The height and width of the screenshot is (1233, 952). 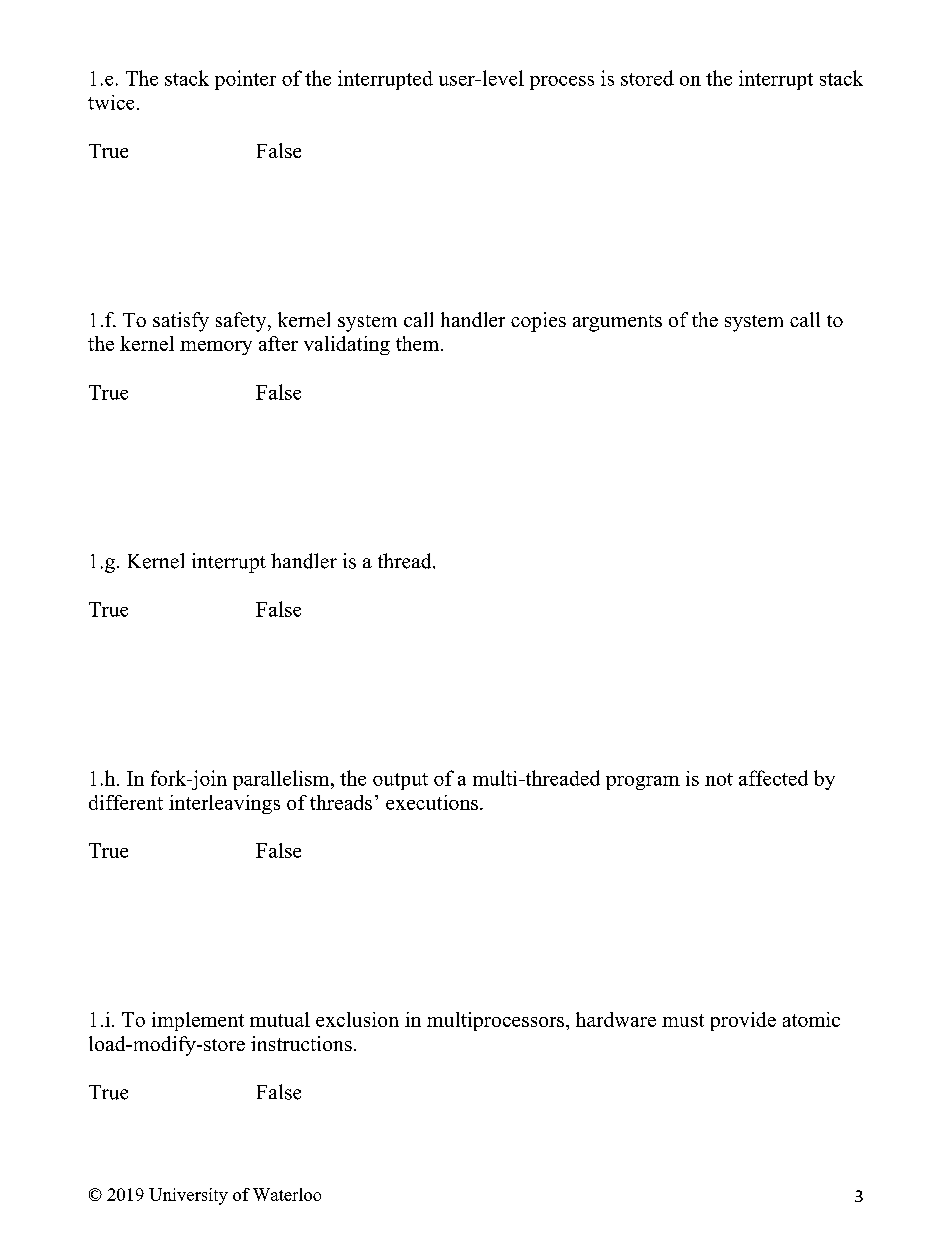 I want to click on different, so click(x=126, y=802).
